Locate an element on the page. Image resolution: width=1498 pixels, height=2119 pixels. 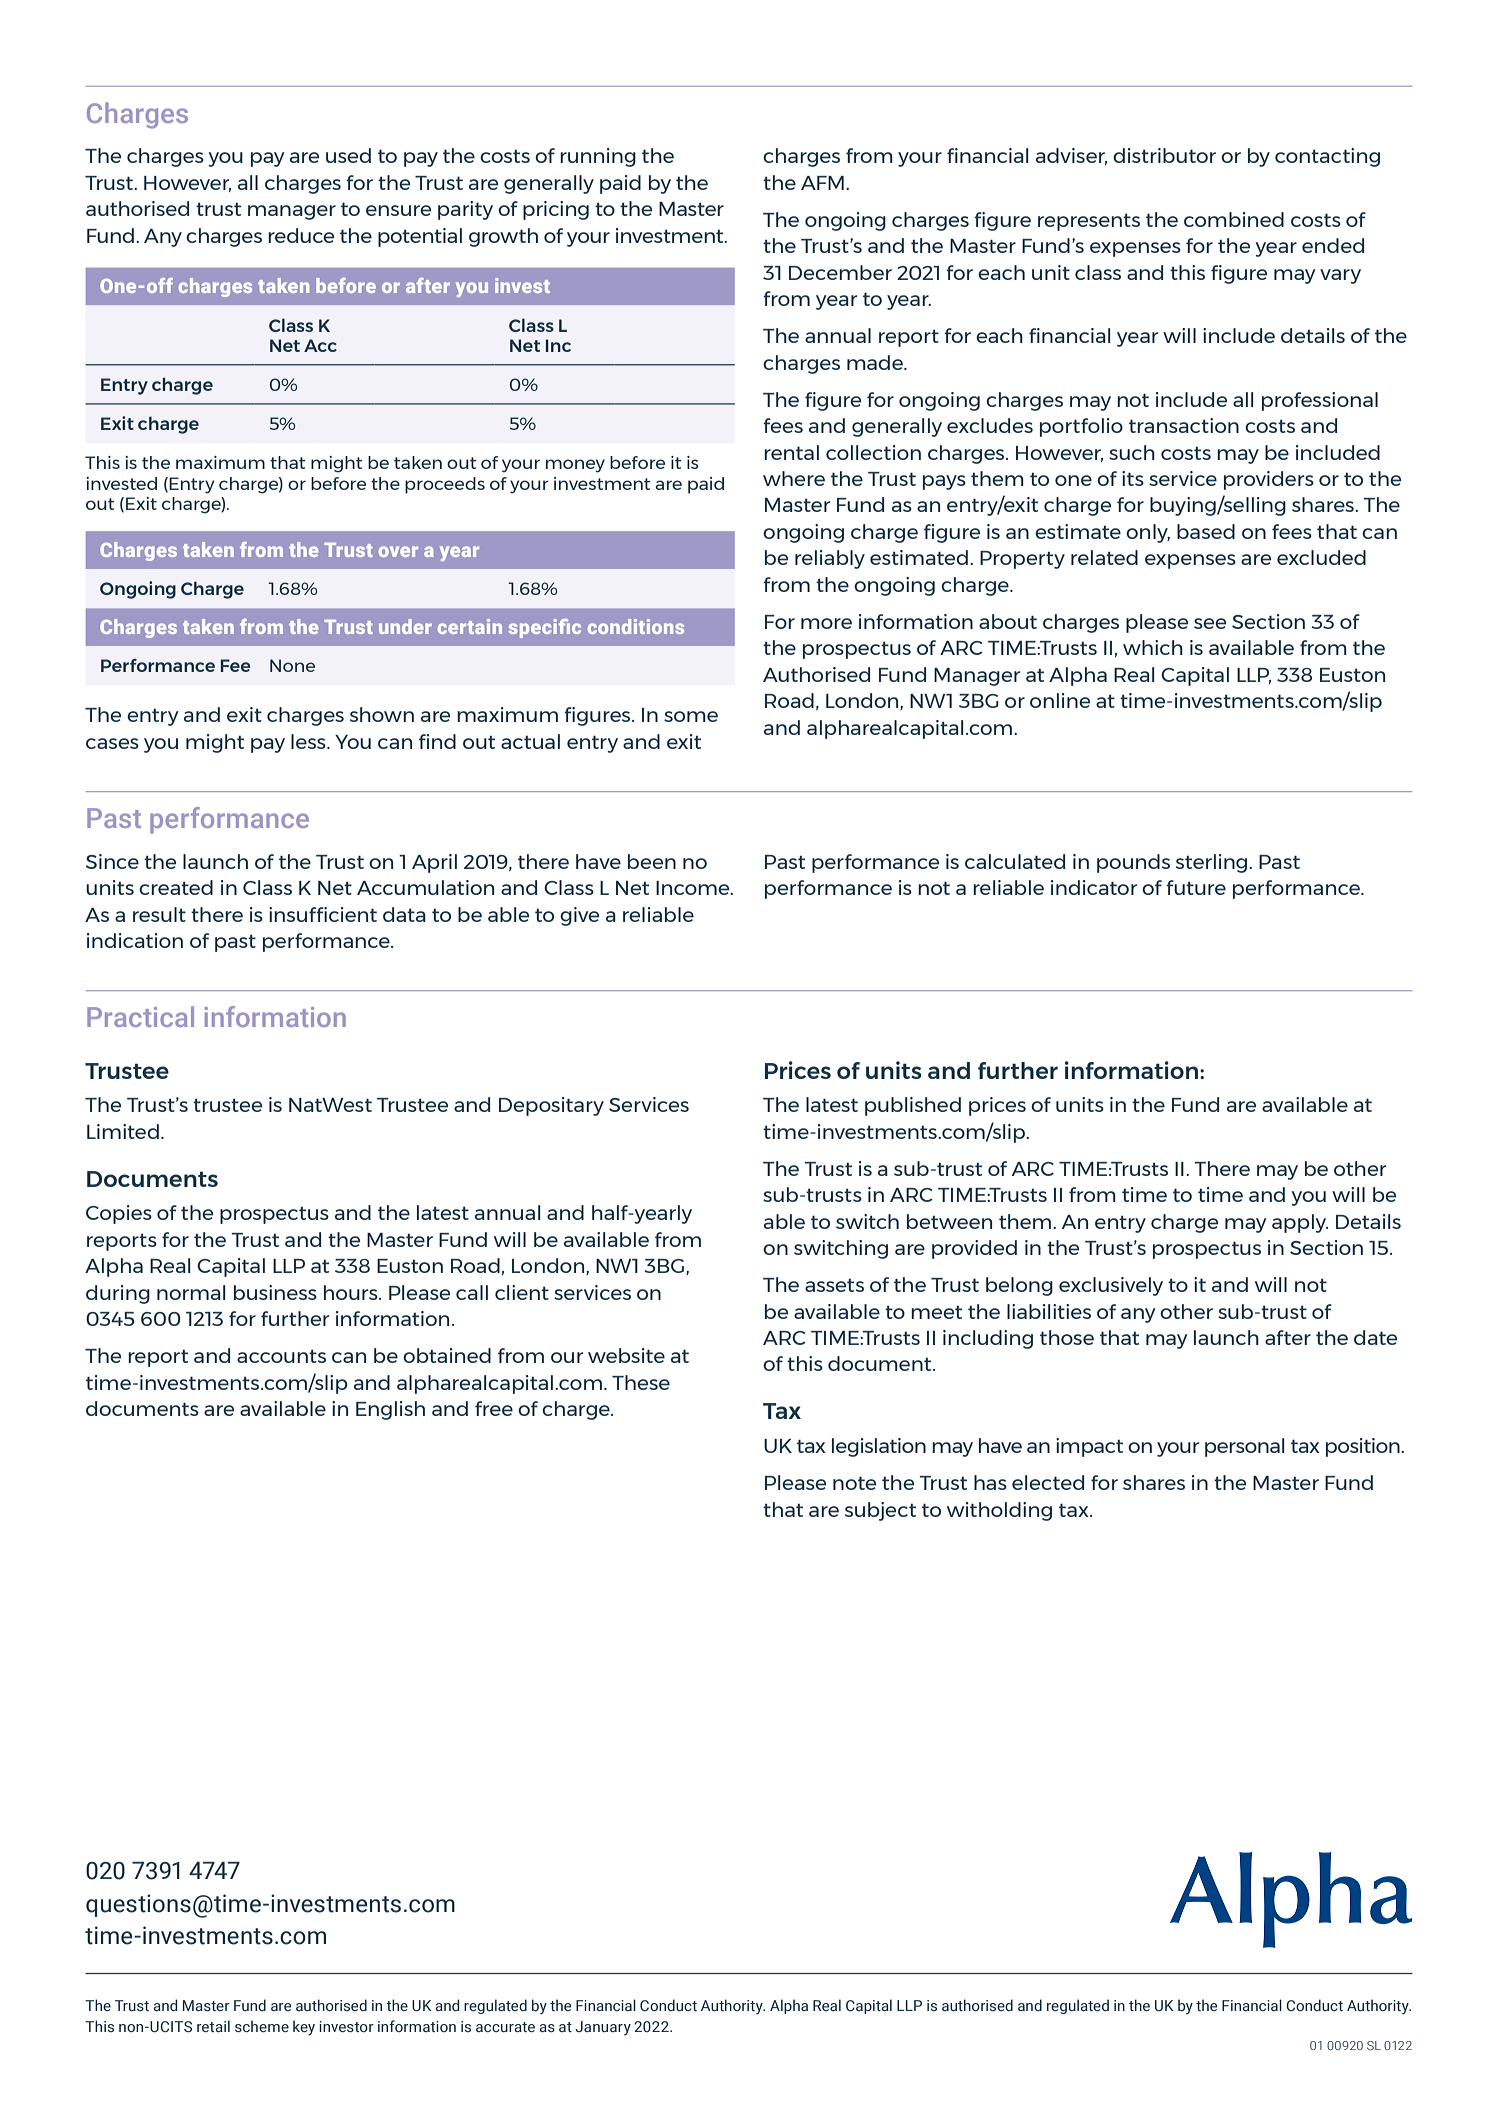
These is located at coordinates (641, 1382).
